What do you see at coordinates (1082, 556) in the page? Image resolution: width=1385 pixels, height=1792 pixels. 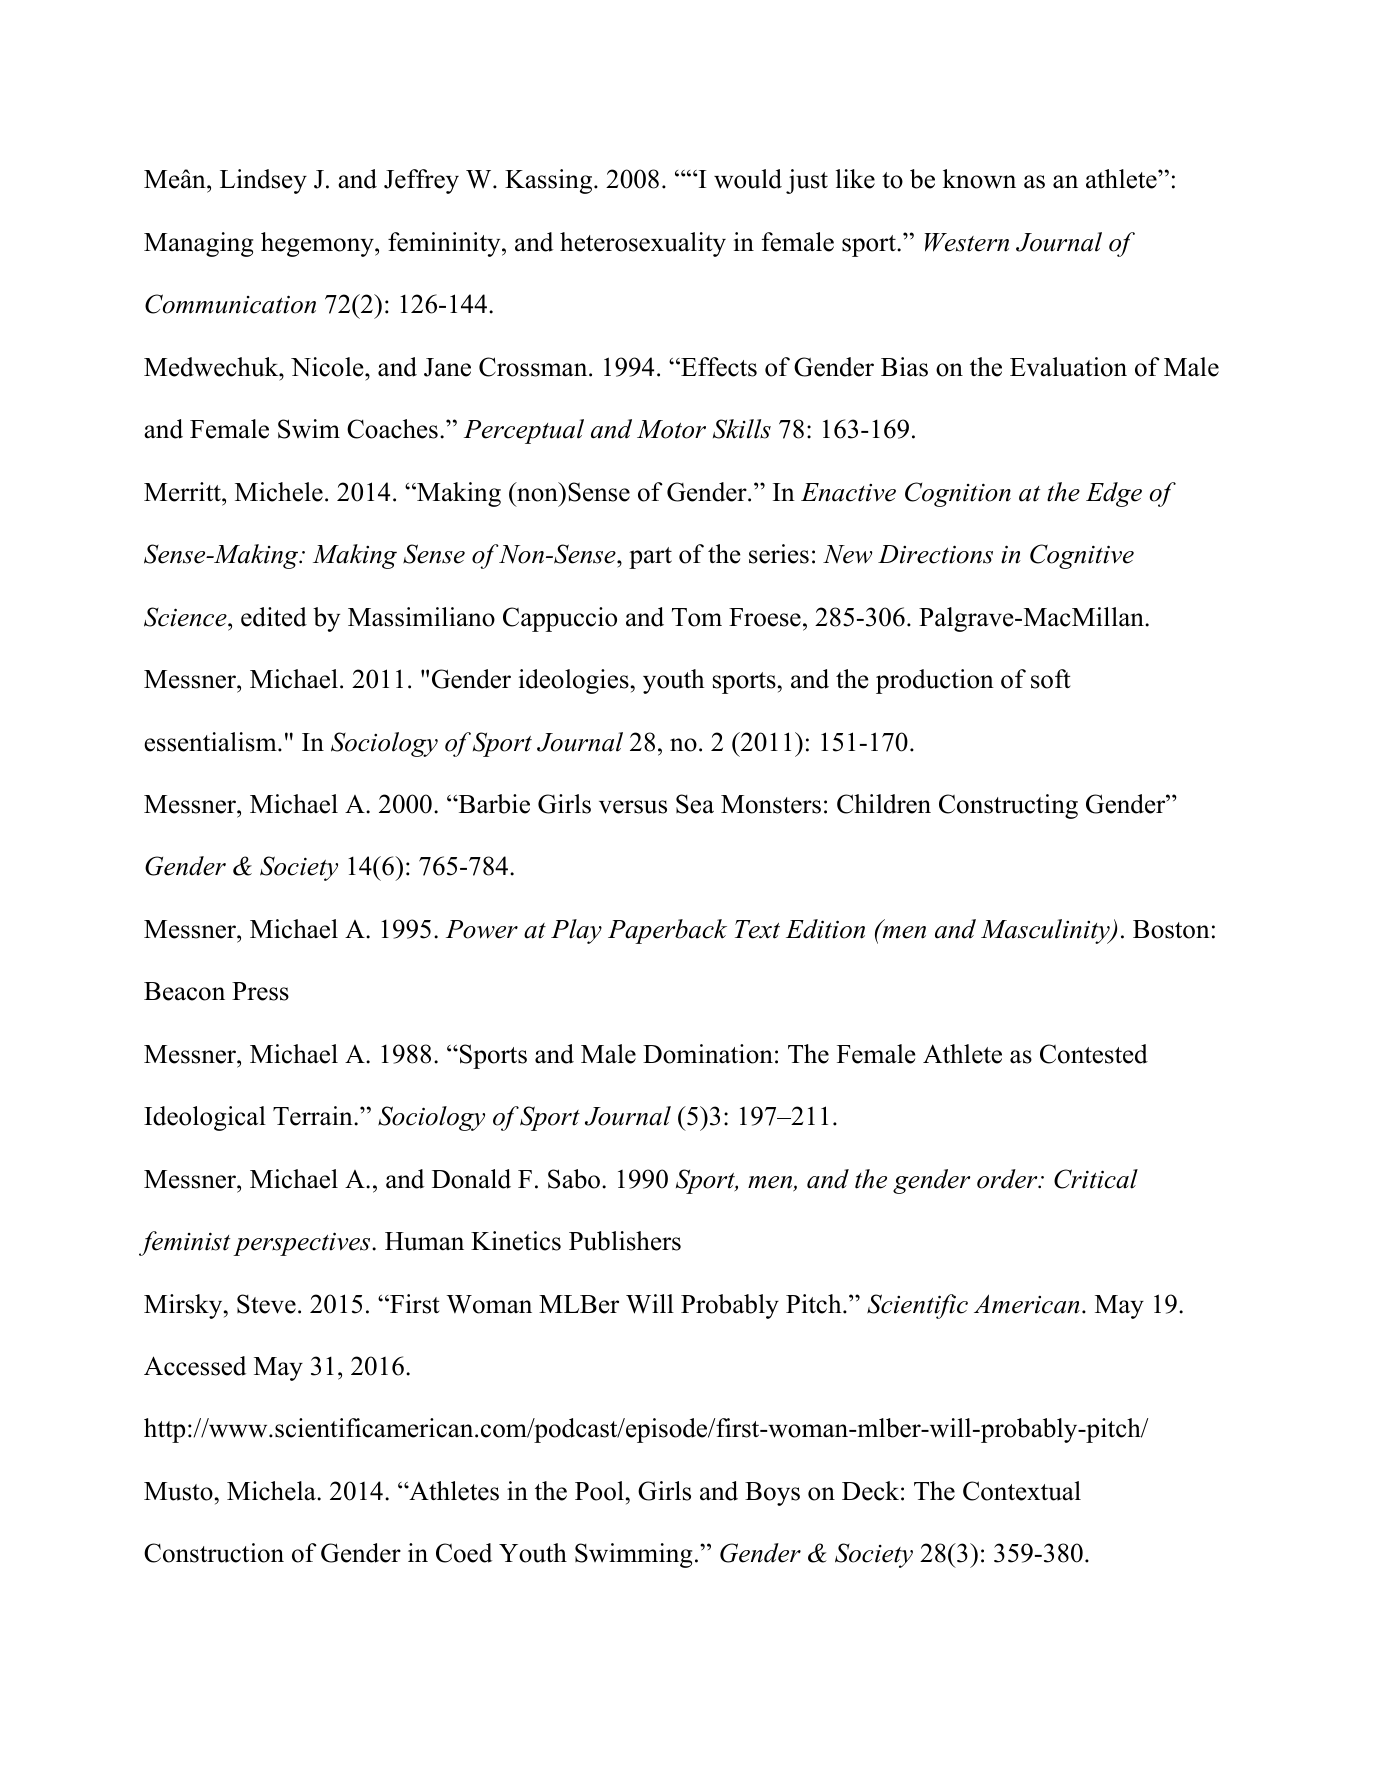 I see `Cognitive` at bounding box center [1082, 556].
